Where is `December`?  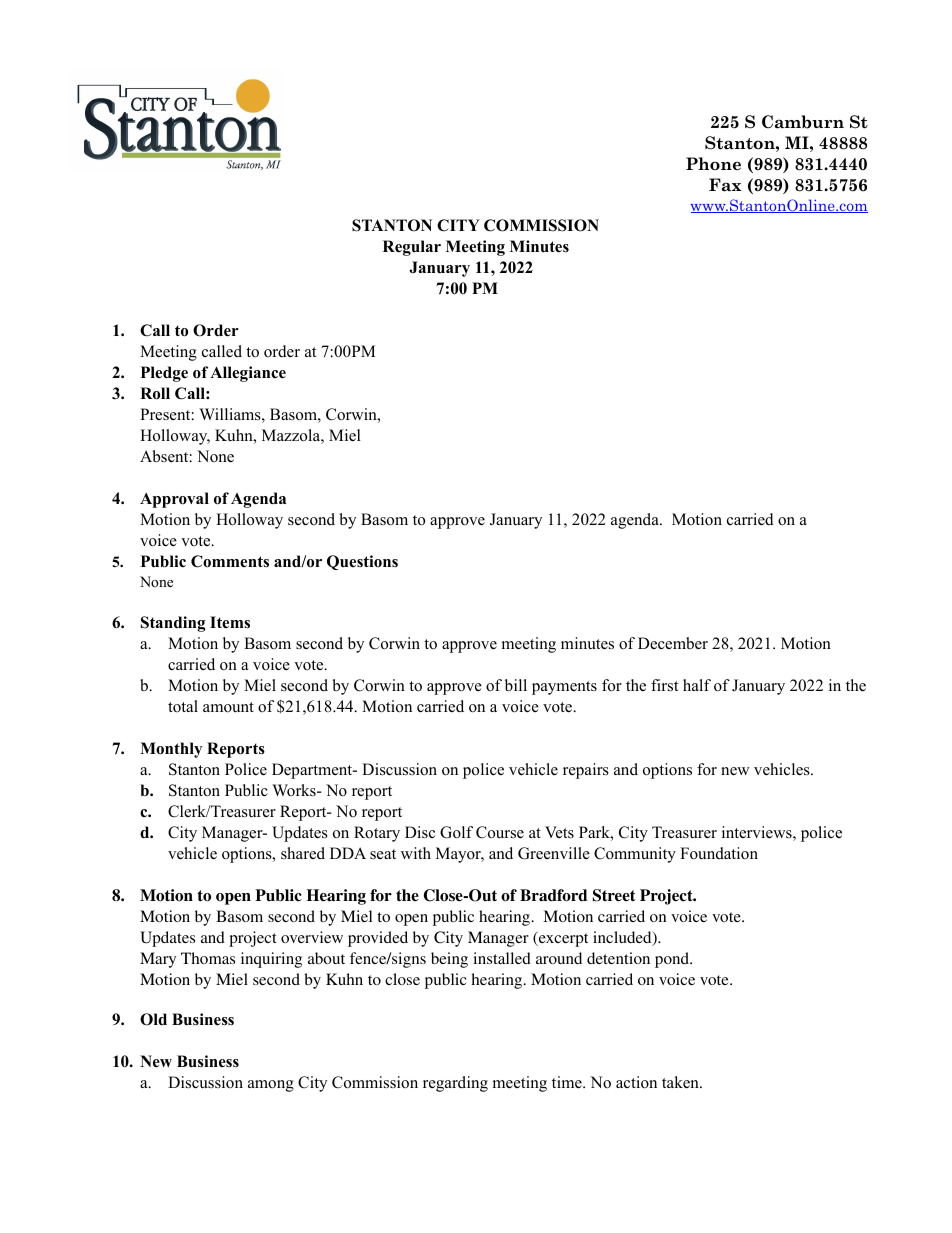 December is located at coordinates (673, 643).
